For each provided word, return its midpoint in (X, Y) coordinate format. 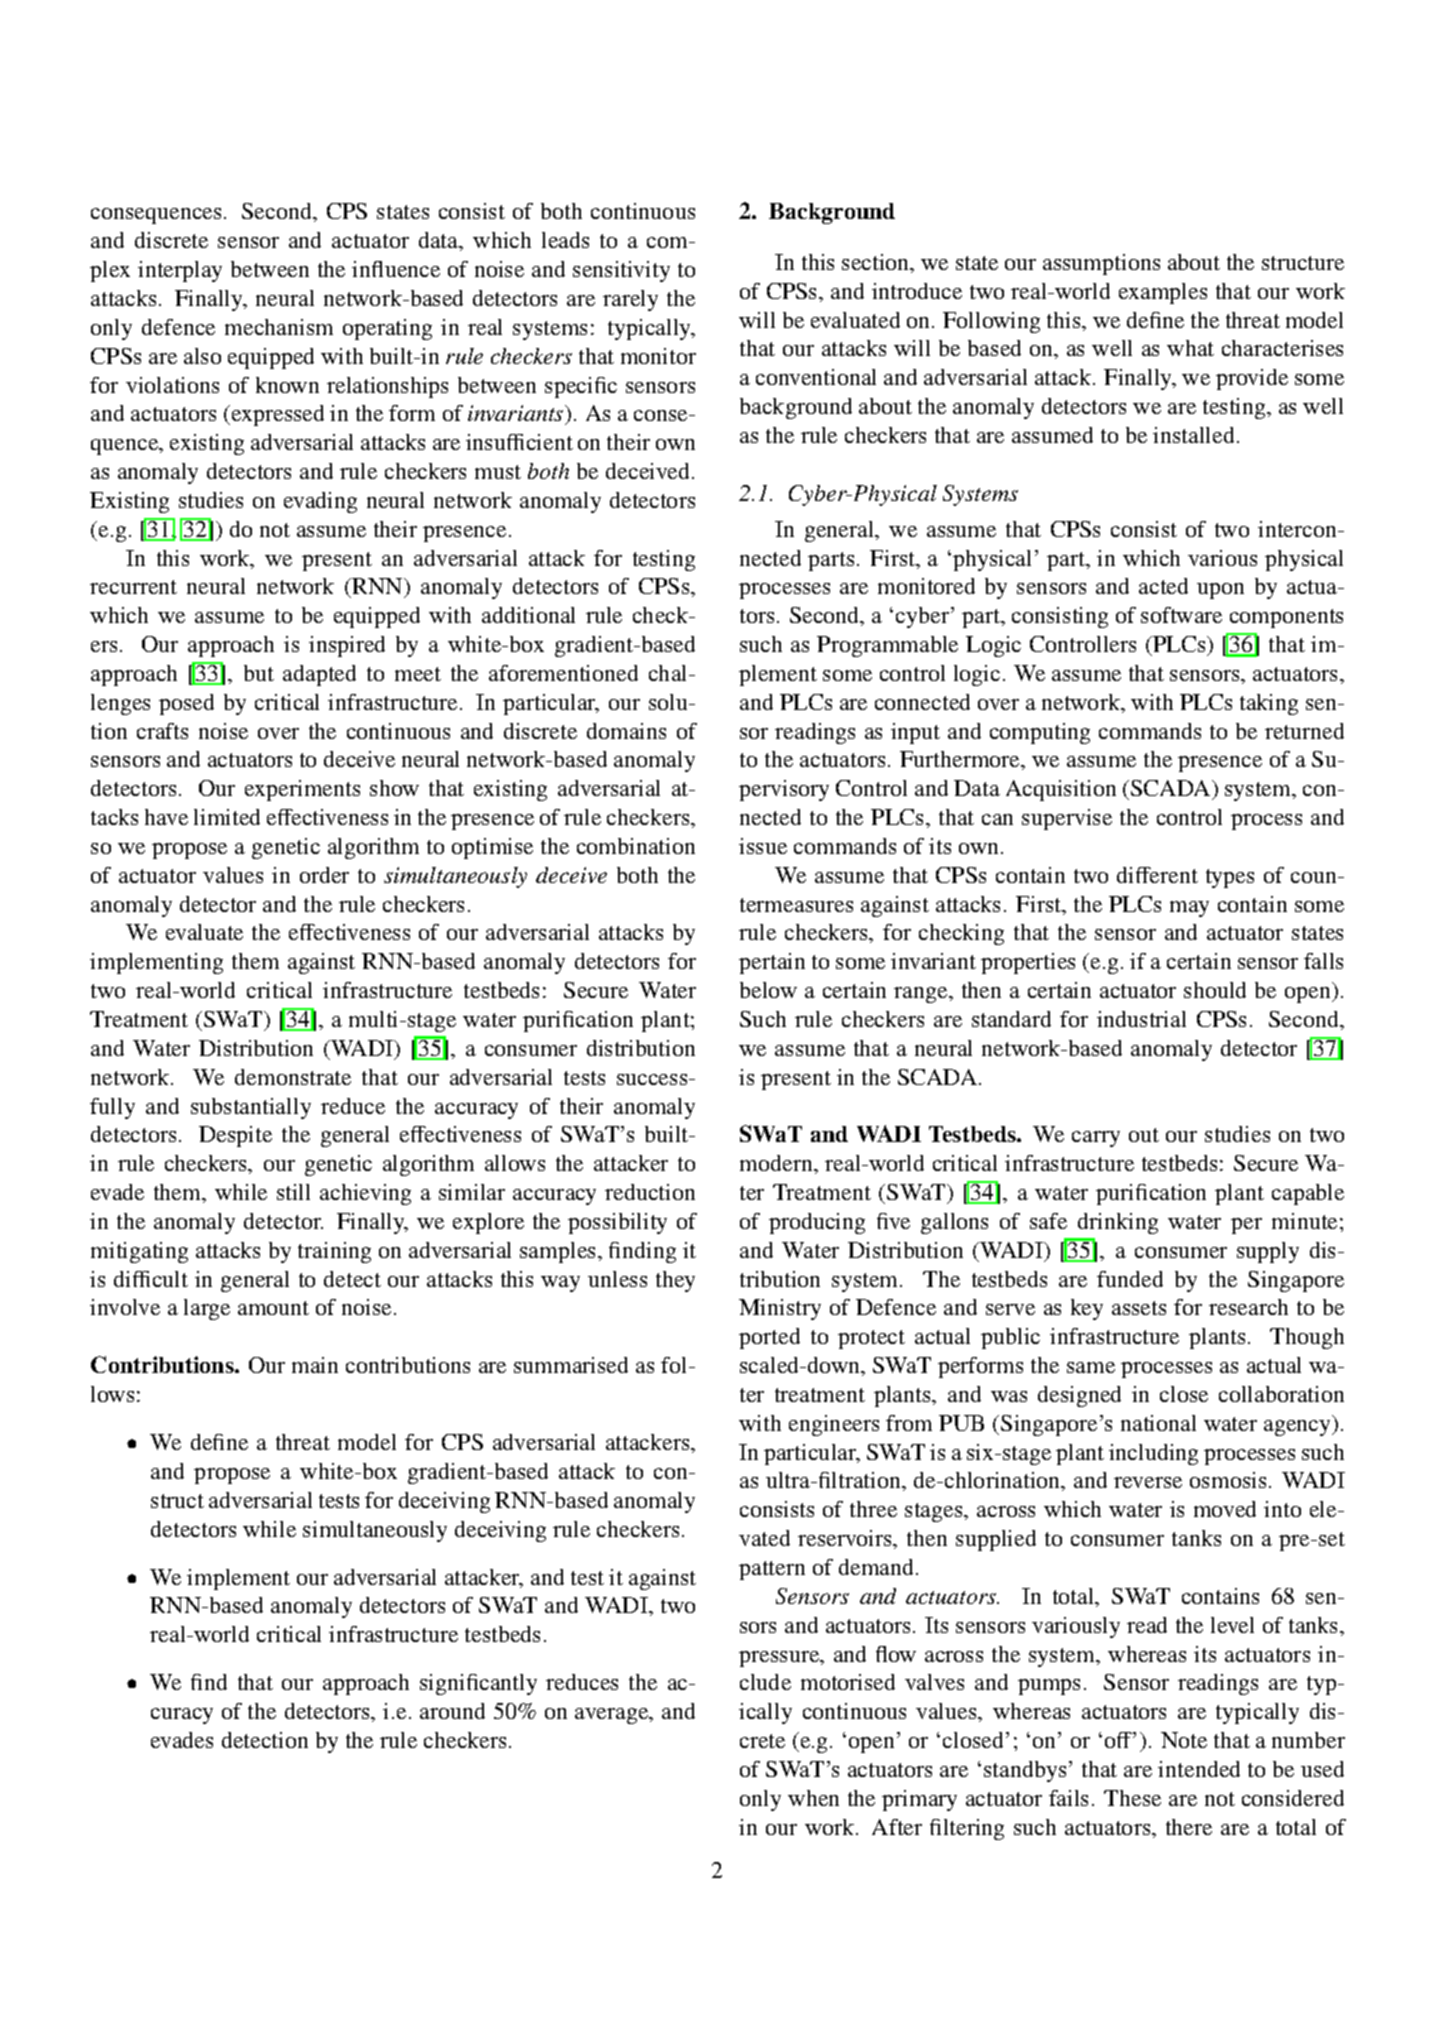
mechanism (279, 327)
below (768, 990)
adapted (319, 675)
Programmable (887, 646)
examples (1163, 293)
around (452, 1711)
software (1181, 615)
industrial (1141, 1019)
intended (1199, 1769)
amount (273, 1308)
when (813, 1798)
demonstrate (293, 1077)
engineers (834, 1425)
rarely (630, 300)
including (1153, 1454)
